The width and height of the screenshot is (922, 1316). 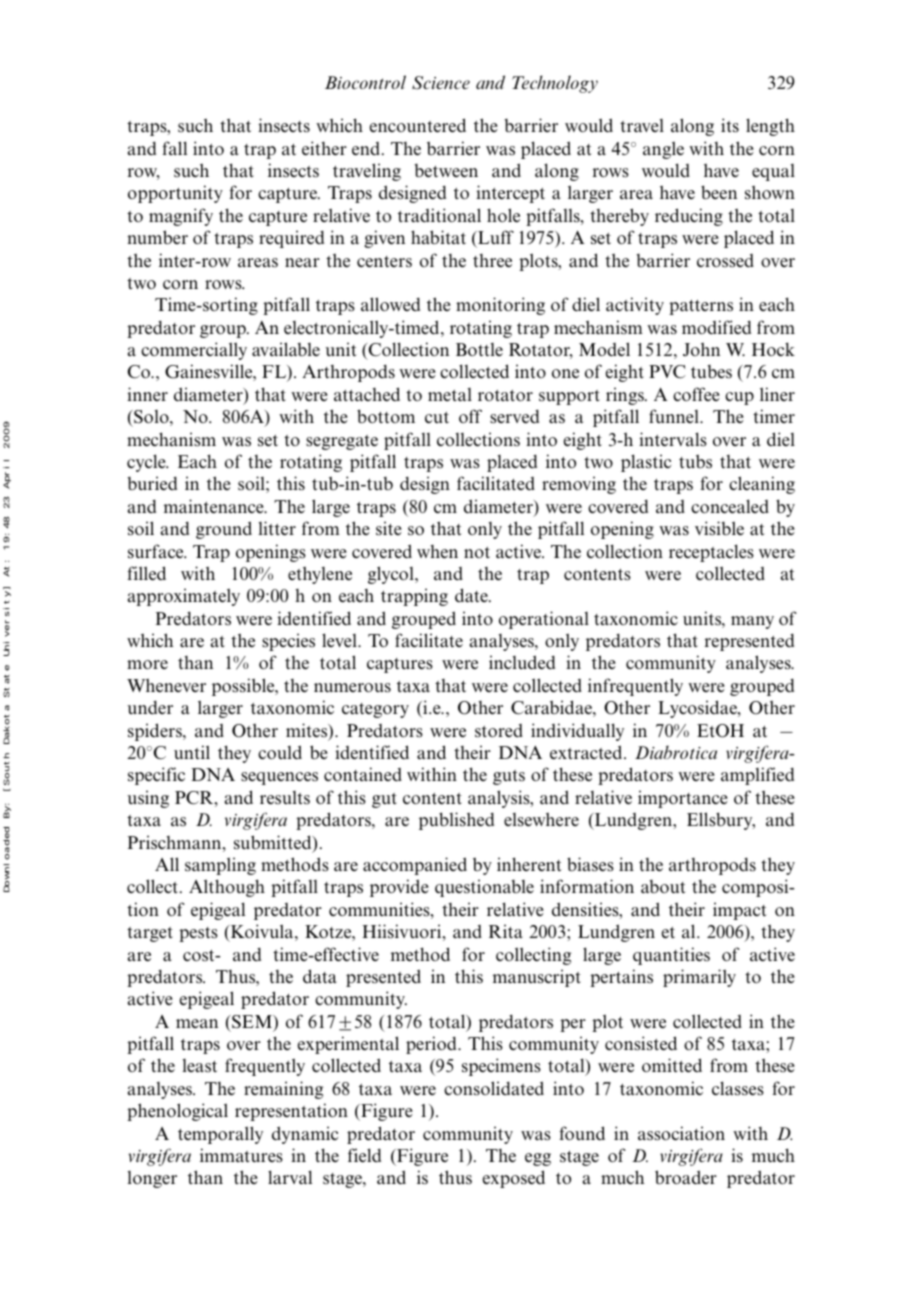 What do you see at coordinates (752, 622) in the screenshot?
I see `many` at bounding box center [752, 622].
